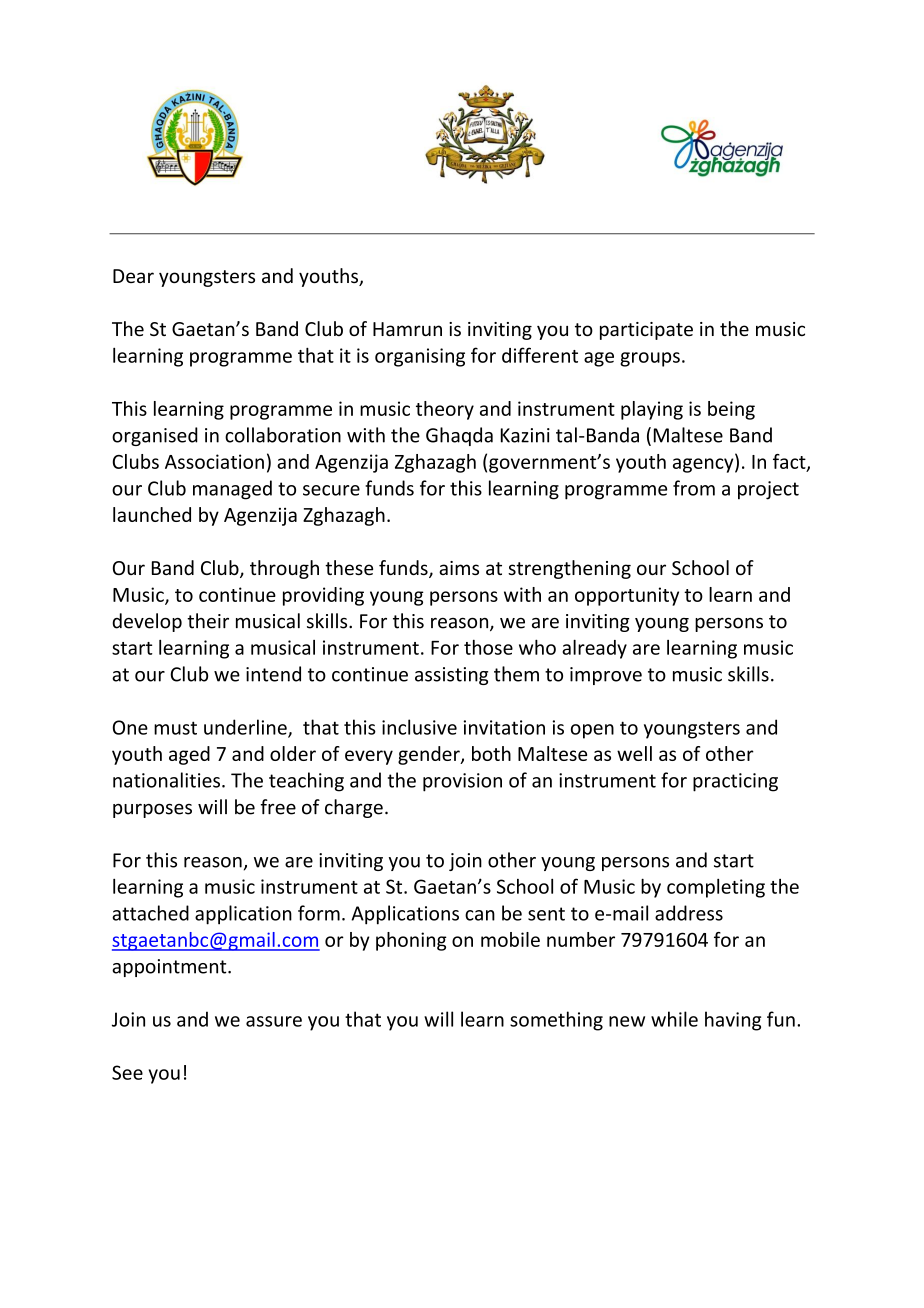 This image has width=924, height=1308. Describe the element at coordinates (606, 676) in the image. I see `improve` at that location.
